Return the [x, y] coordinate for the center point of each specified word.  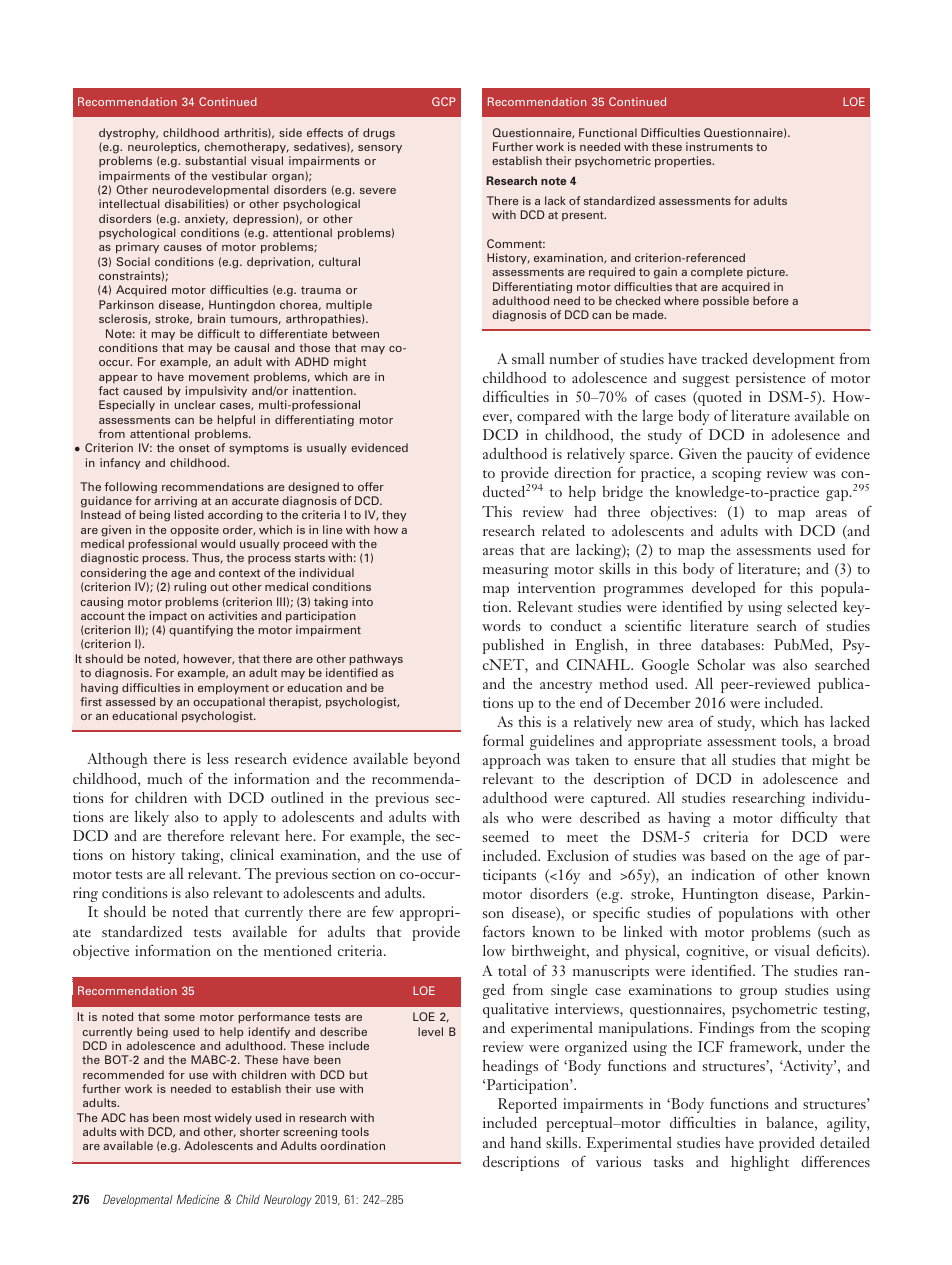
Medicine [197, 1199]
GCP [444, 101]
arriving [175, 502]
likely [152, 818]
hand [525, 1142]
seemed [506, 836]
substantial [215, 160]
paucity [770, 455]
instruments [719, 146]
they [394, 516]
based [728, 855]
